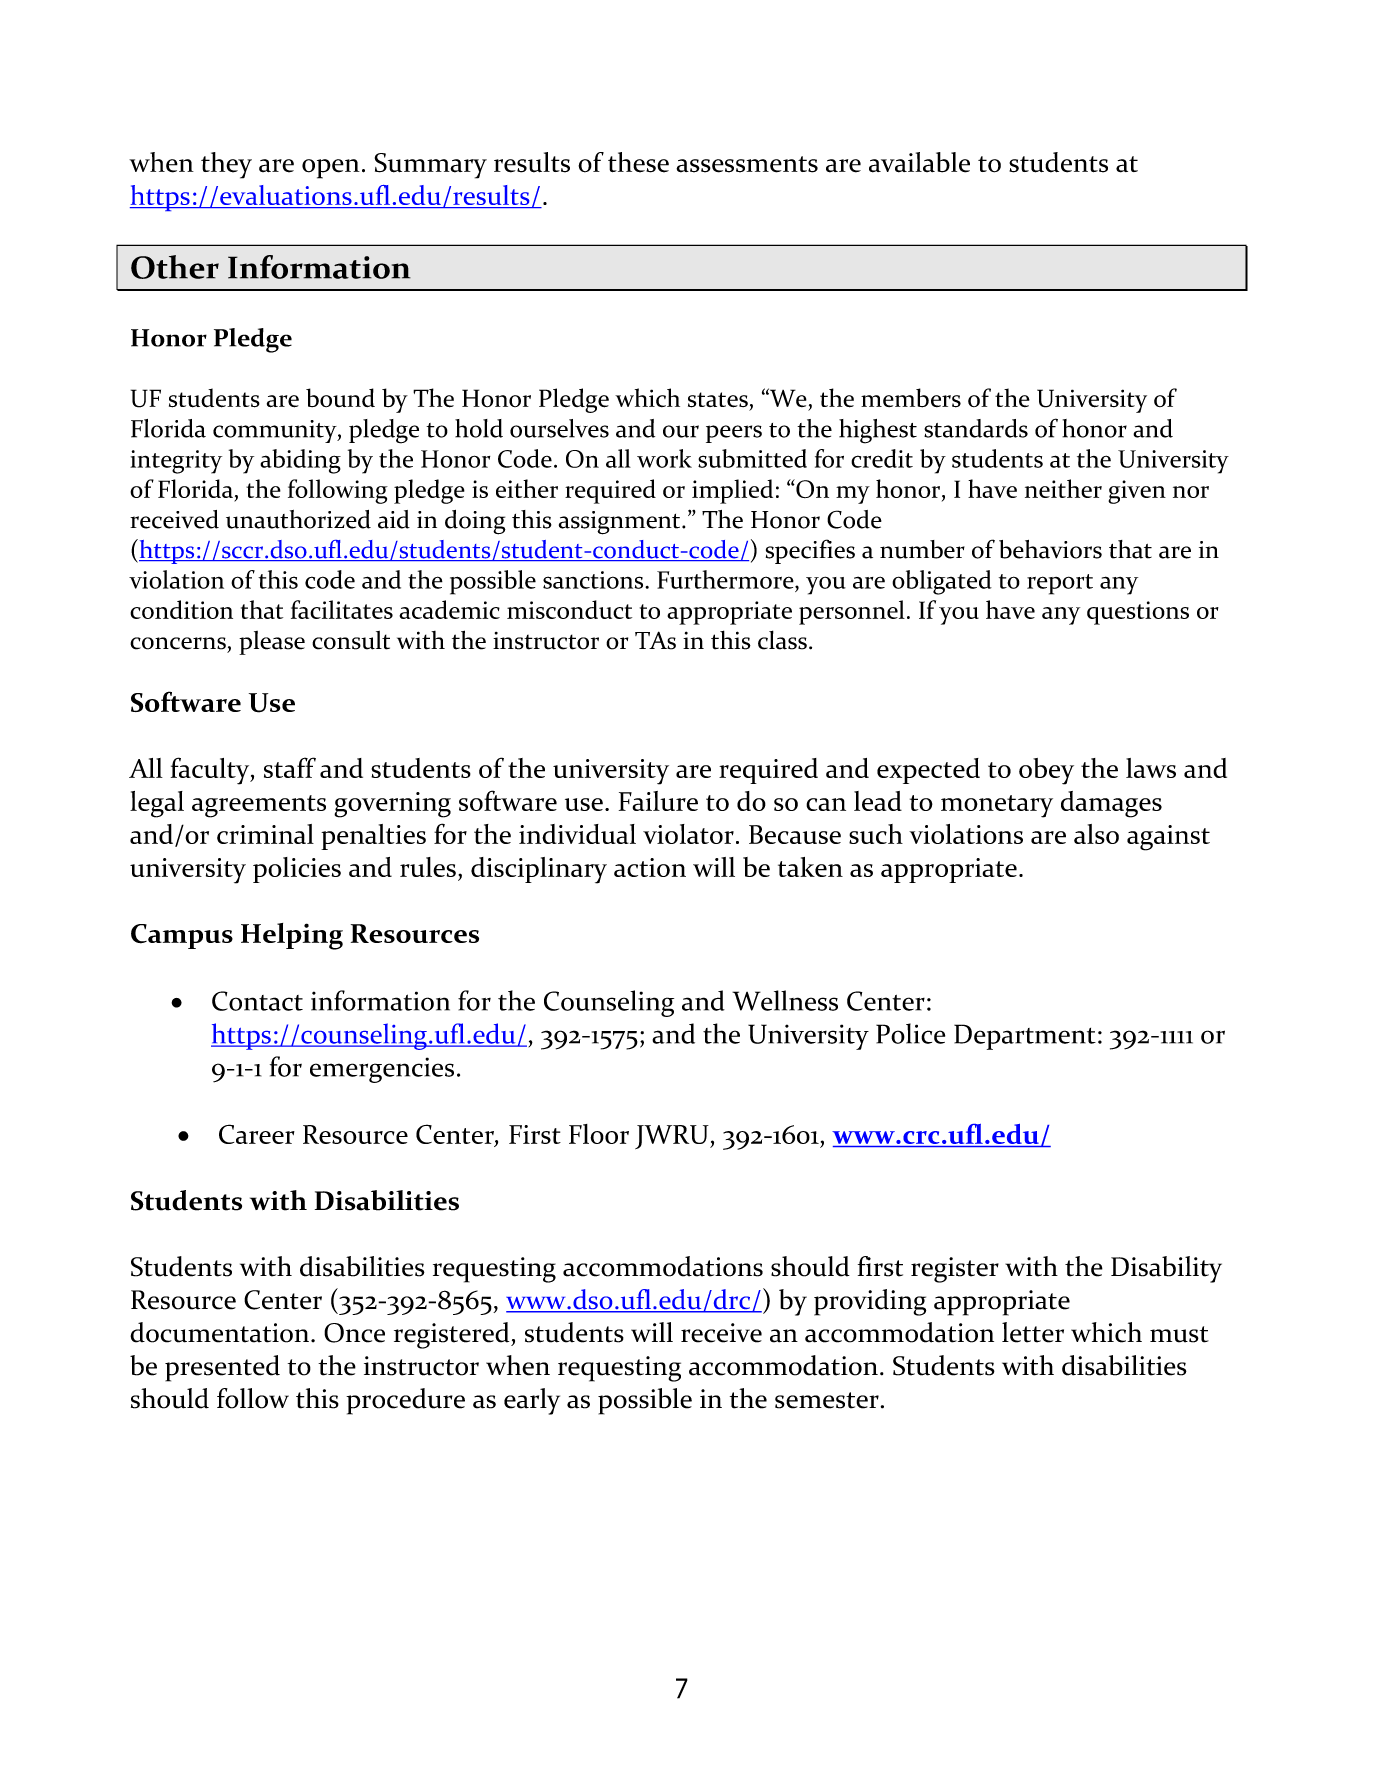 Image resolution: width=1379 pixels, height=1785 pixels. I want to click on available, so click(919, 162).
